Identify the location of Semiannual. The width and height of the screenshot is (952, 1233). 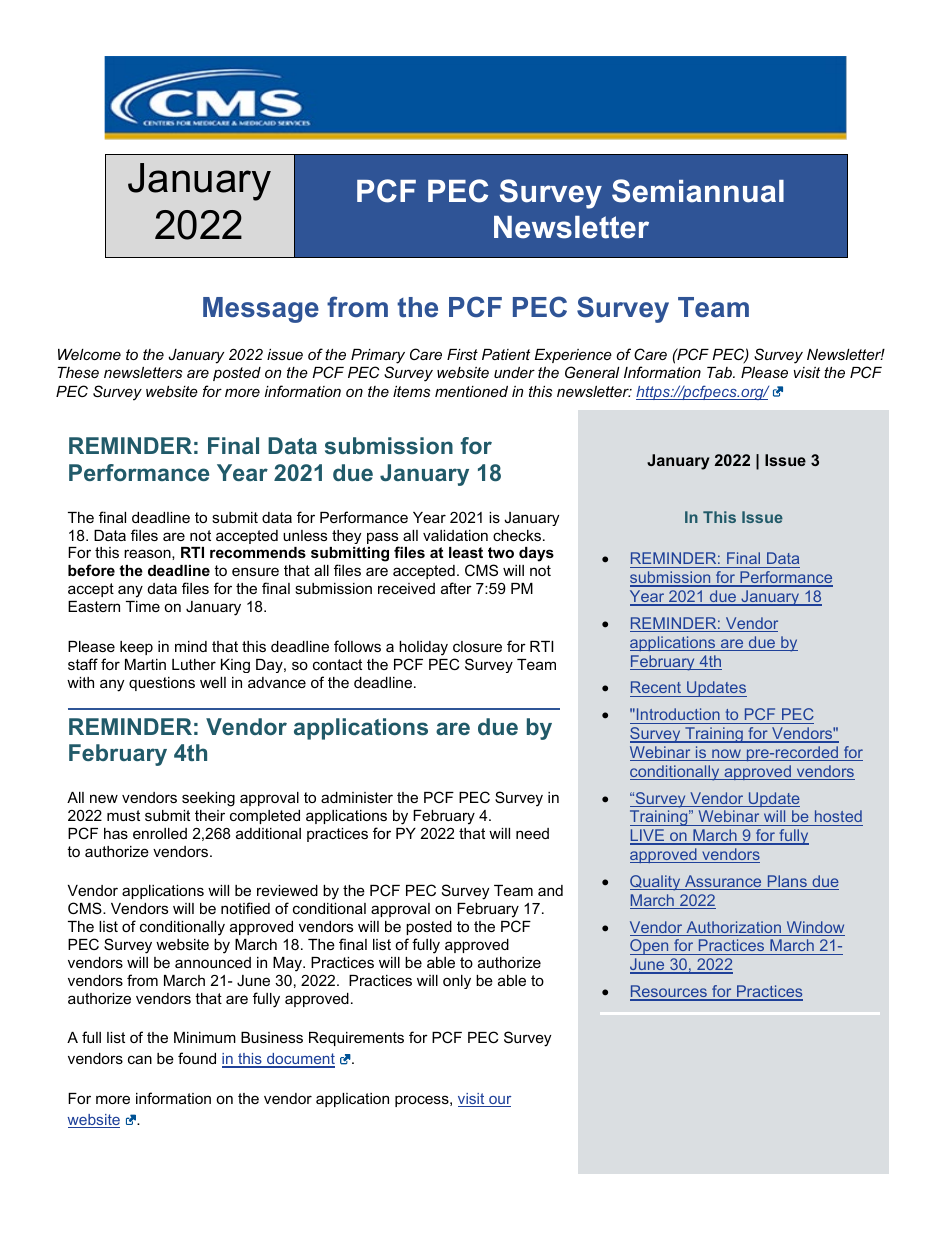
(698, 191).
